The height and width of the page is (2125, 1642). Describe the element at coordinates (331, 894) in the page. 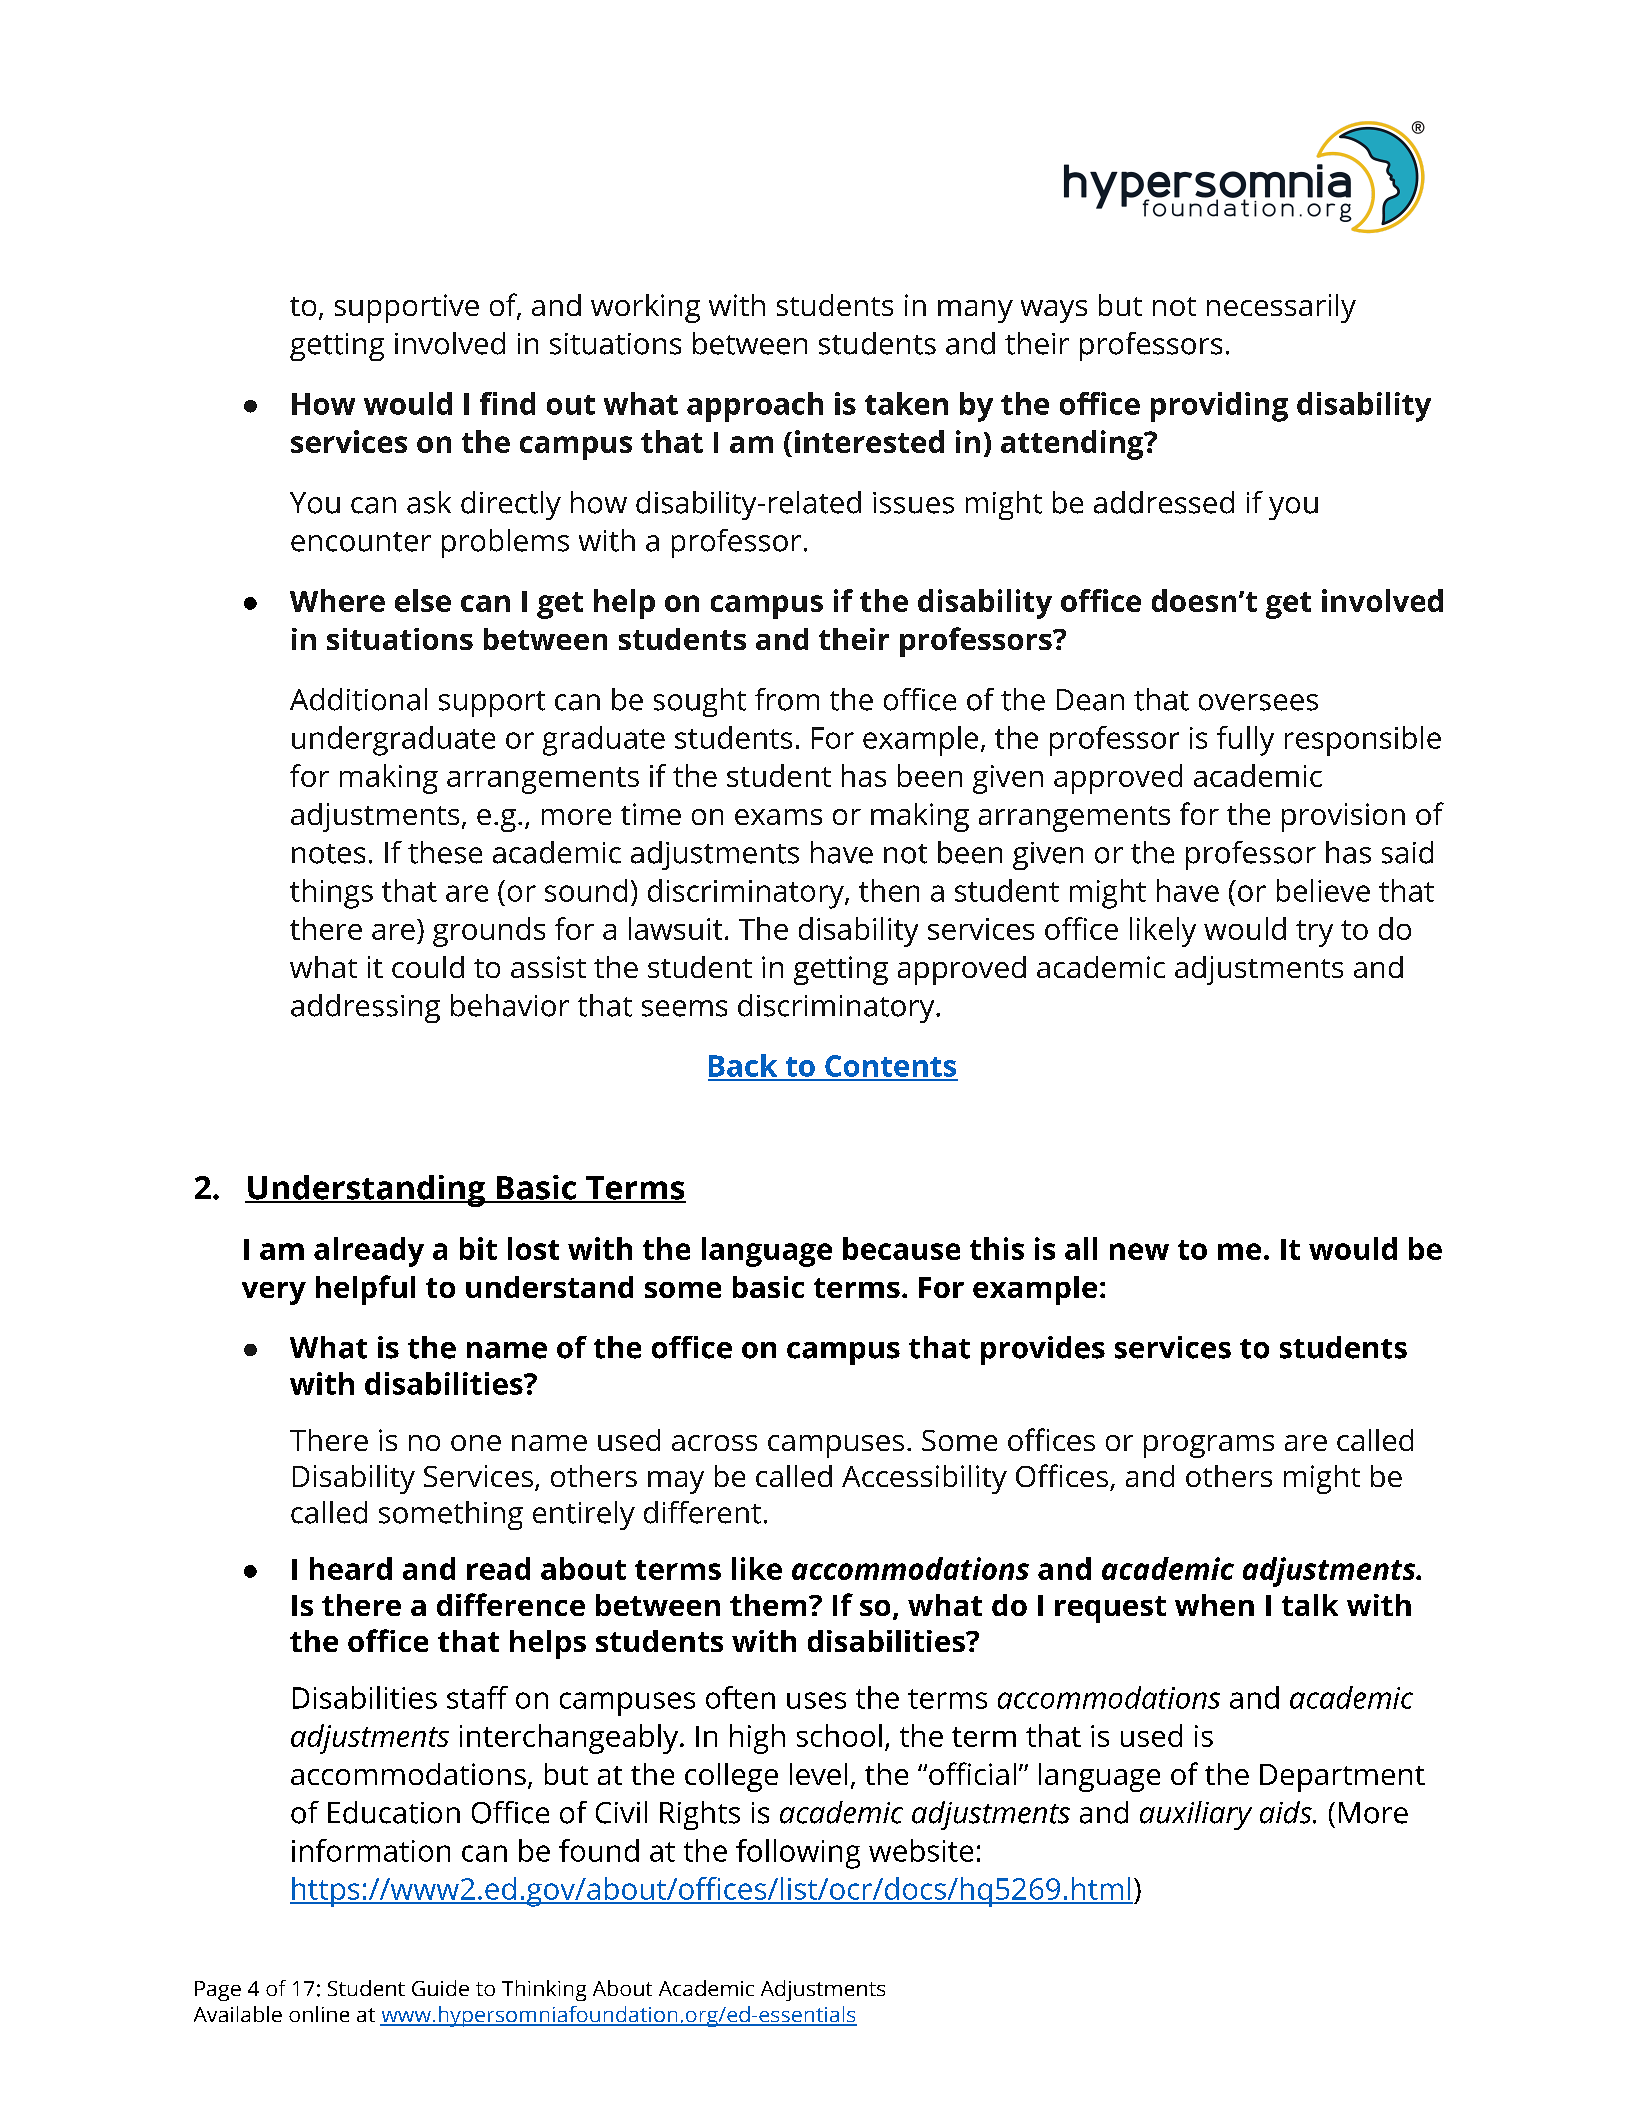

I see `things` at that location.
